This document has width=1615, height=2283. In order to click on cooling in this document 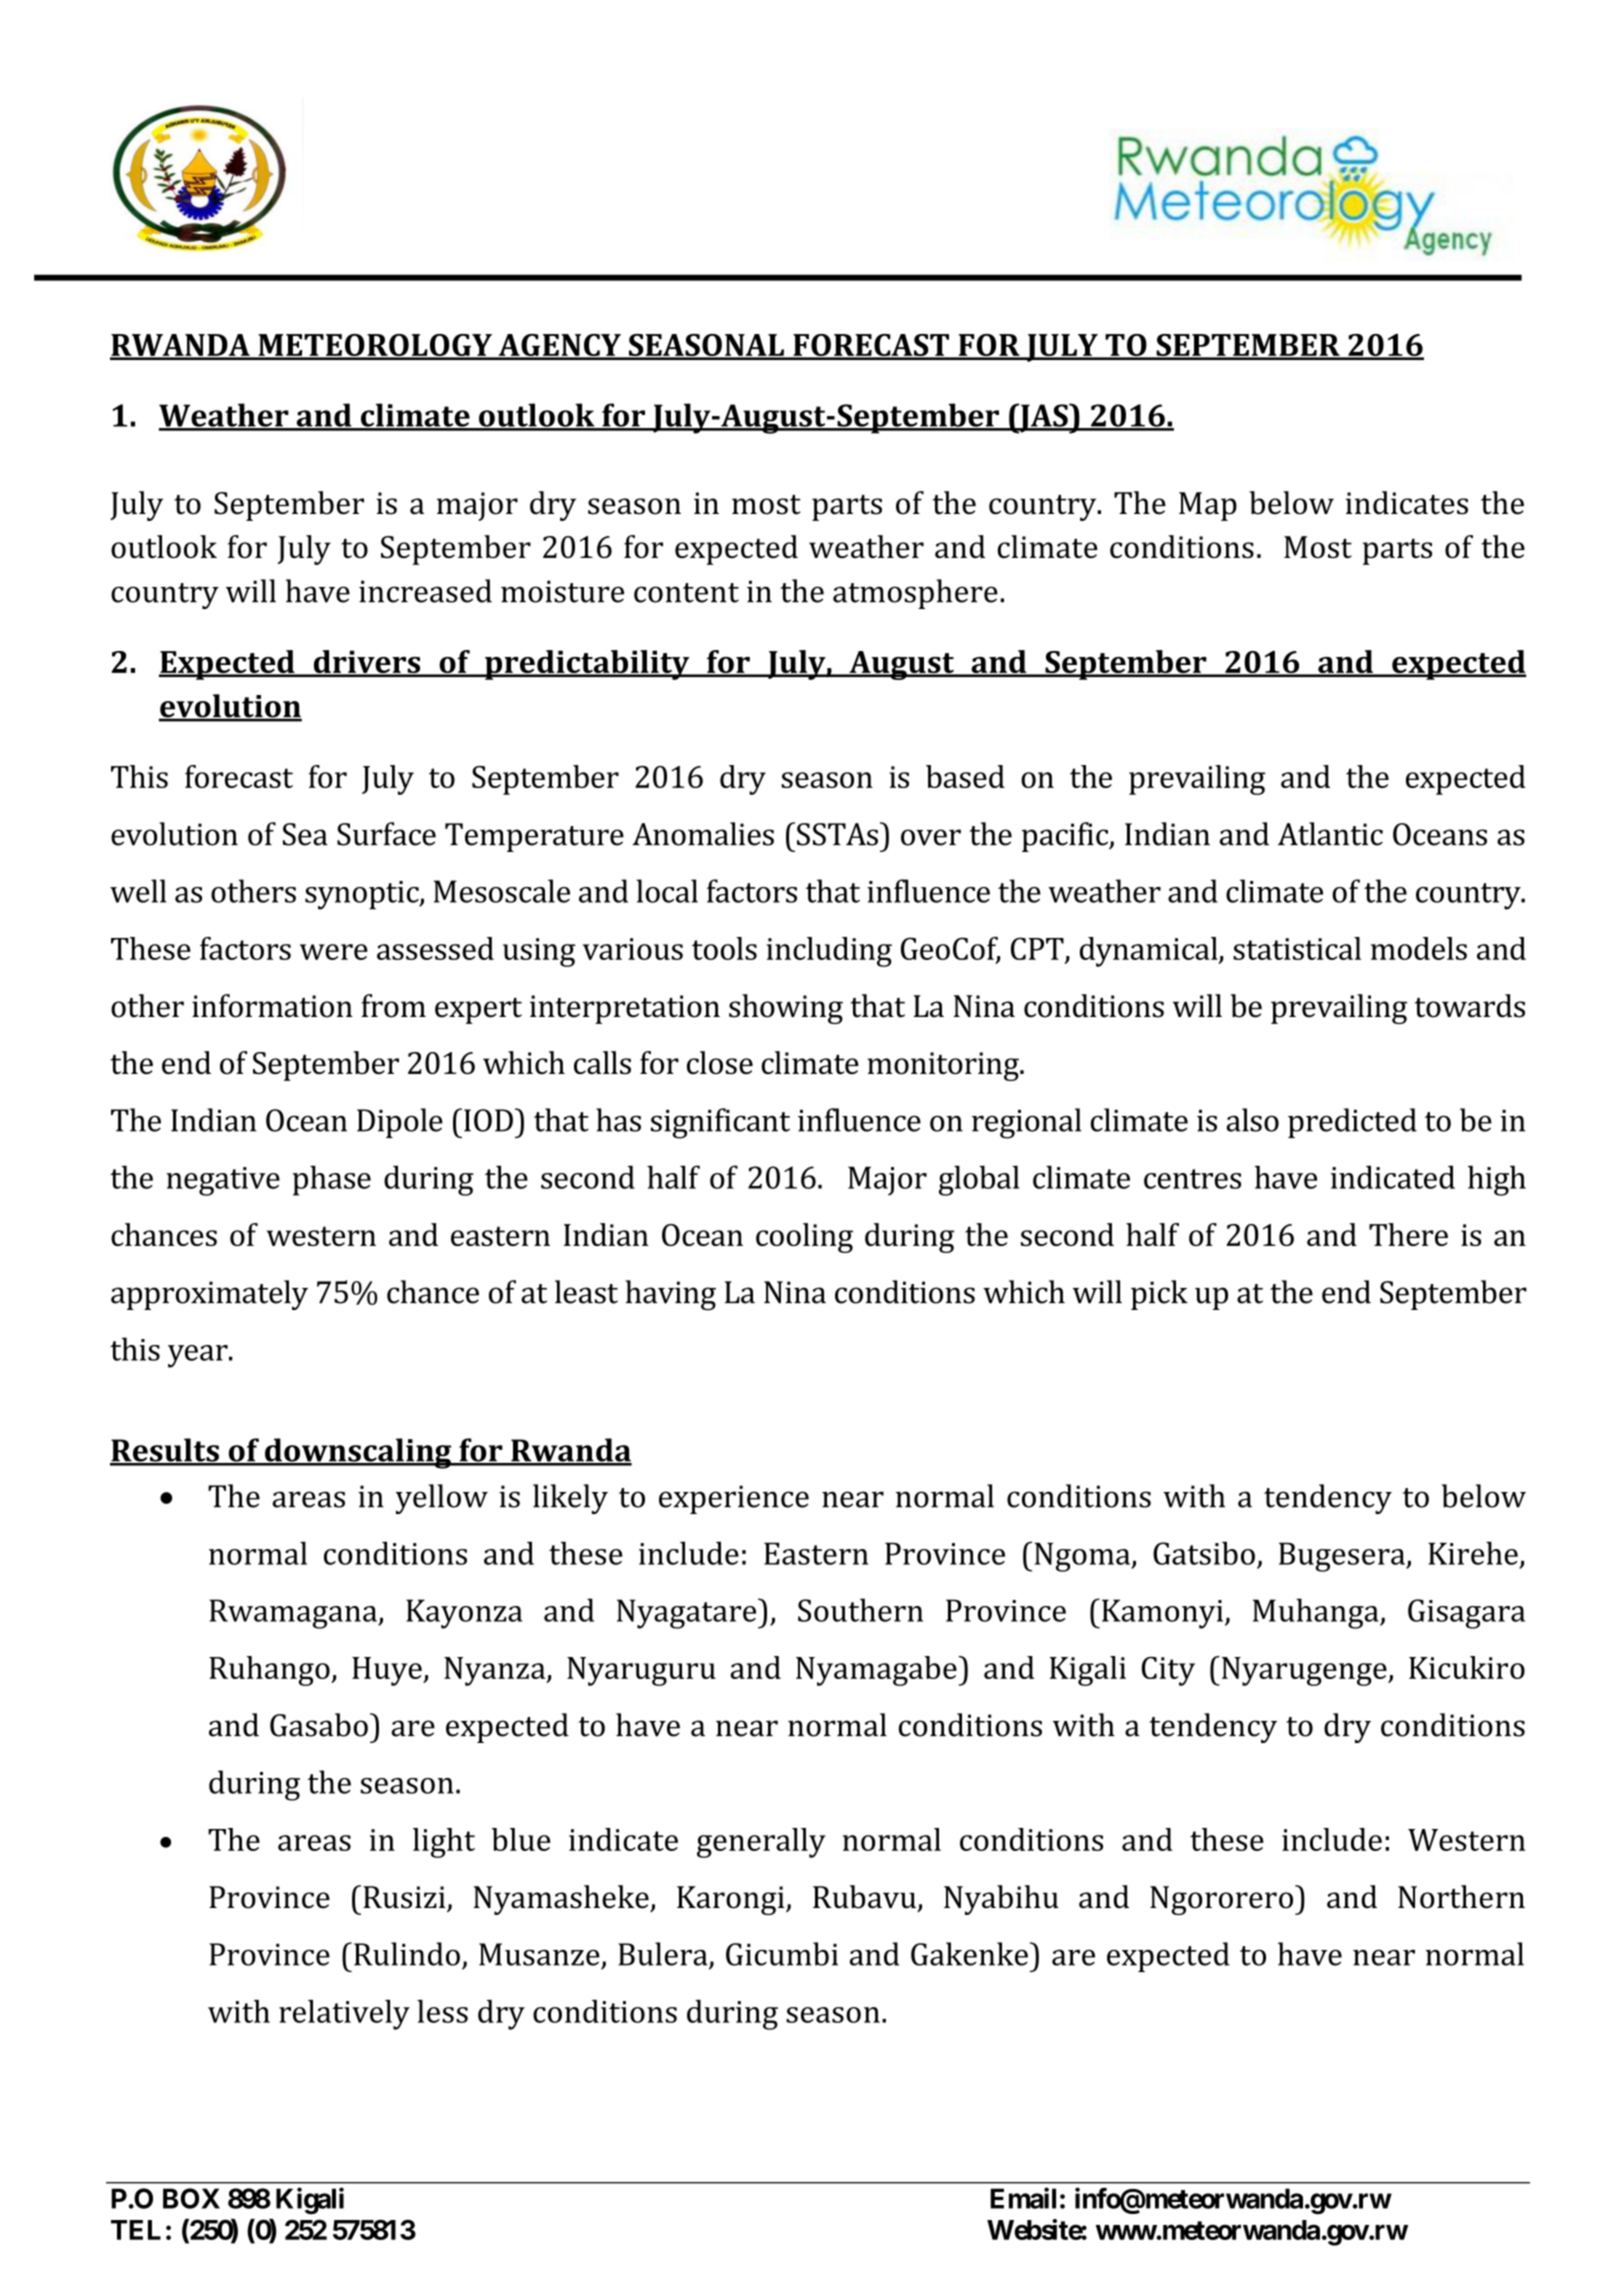, I will do `click(804, 1238)`.
